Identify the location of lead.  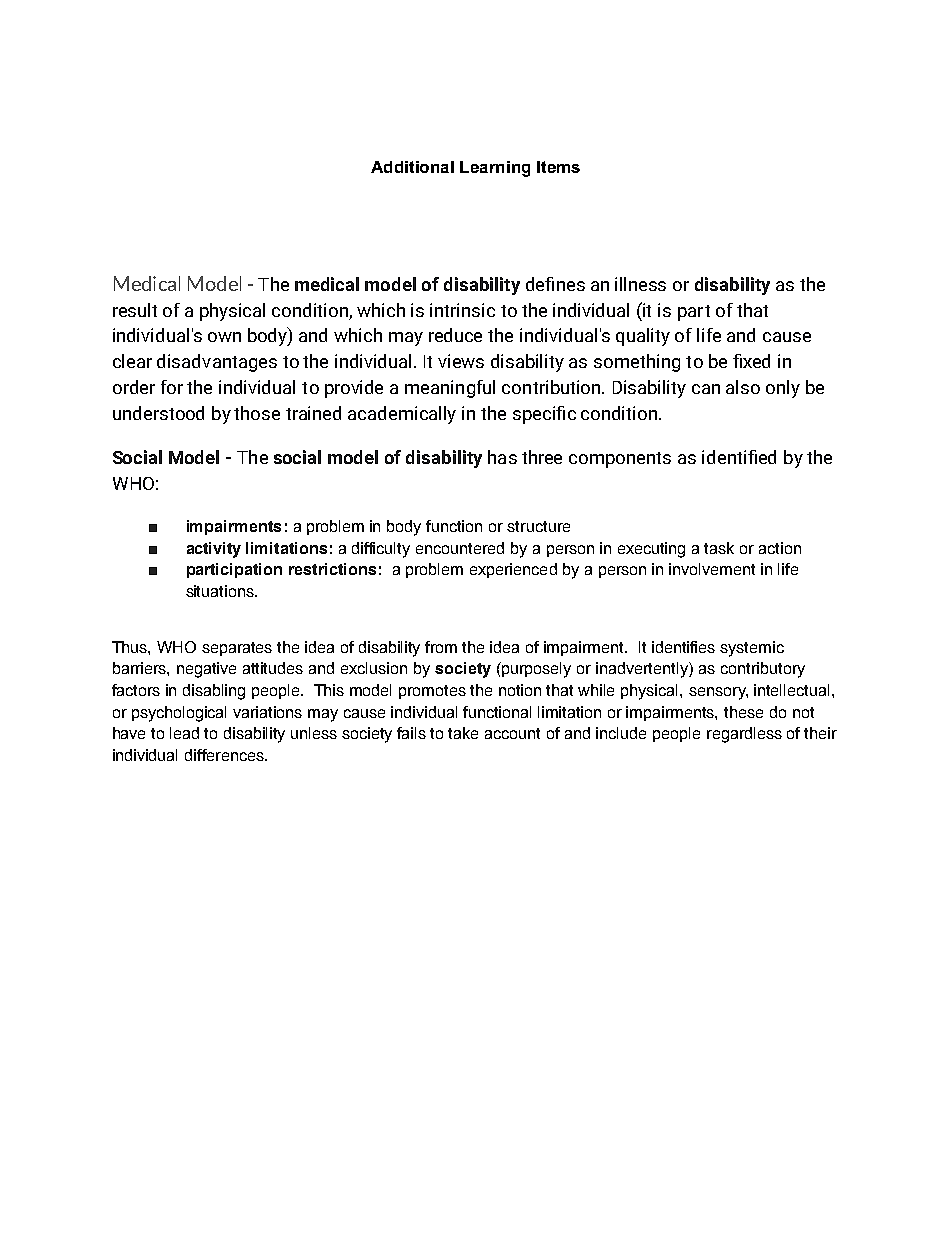
(184, 733).
